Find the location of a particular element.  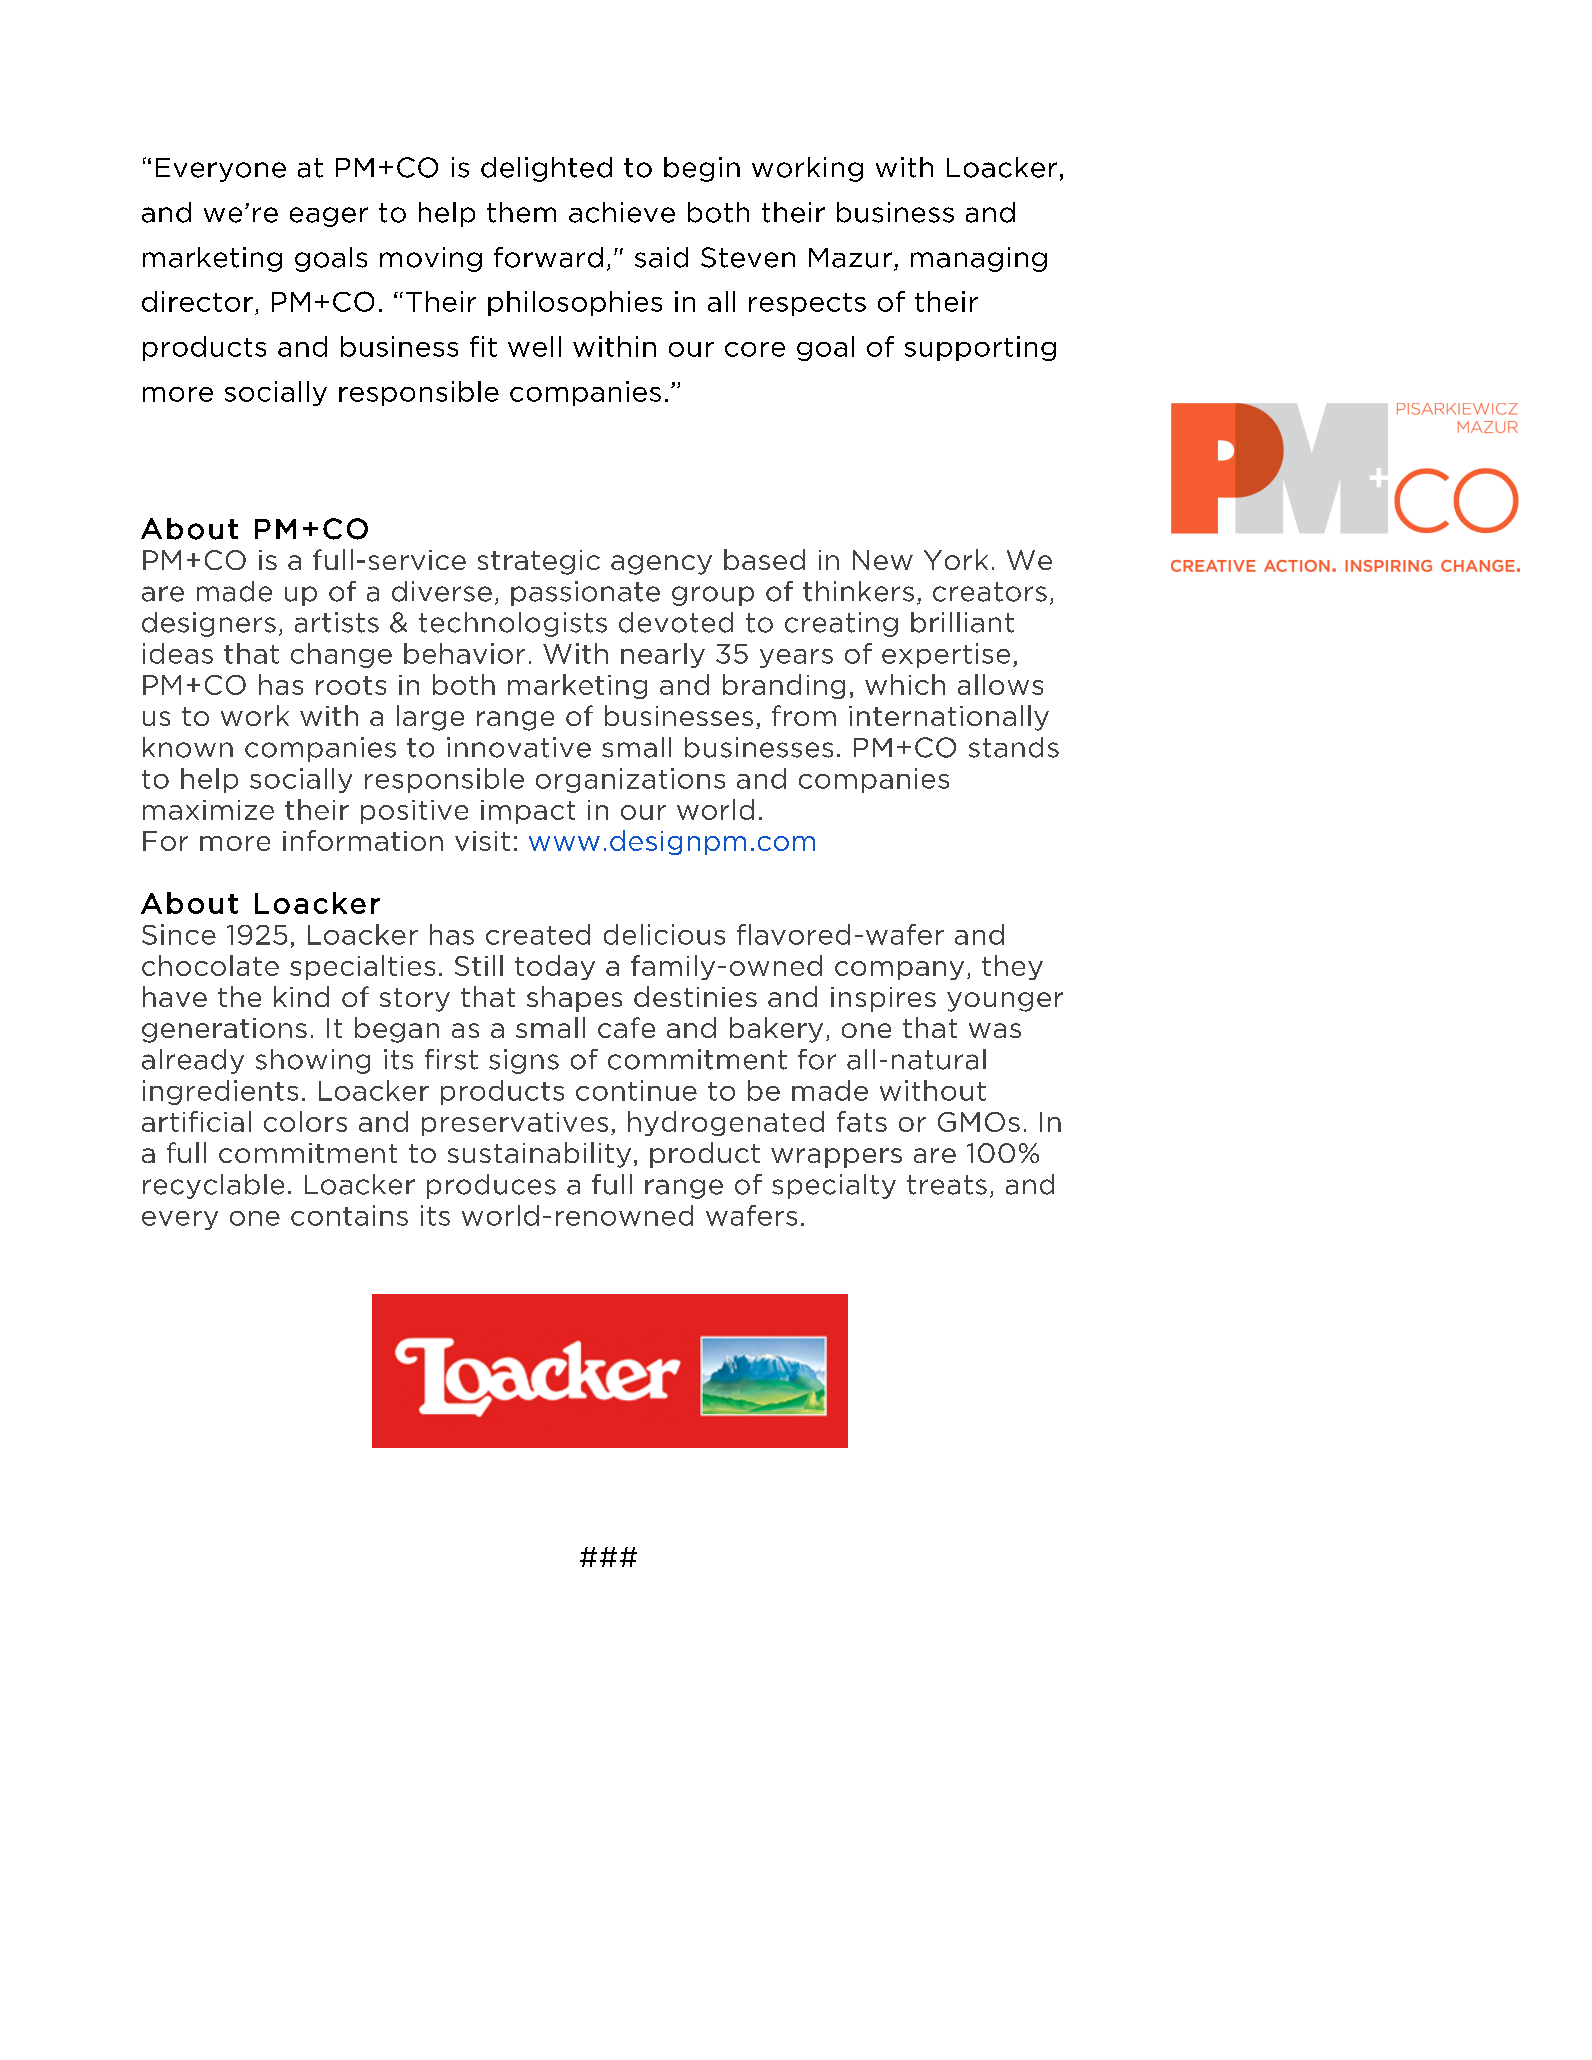

information is located at coordinates (363, 840).
